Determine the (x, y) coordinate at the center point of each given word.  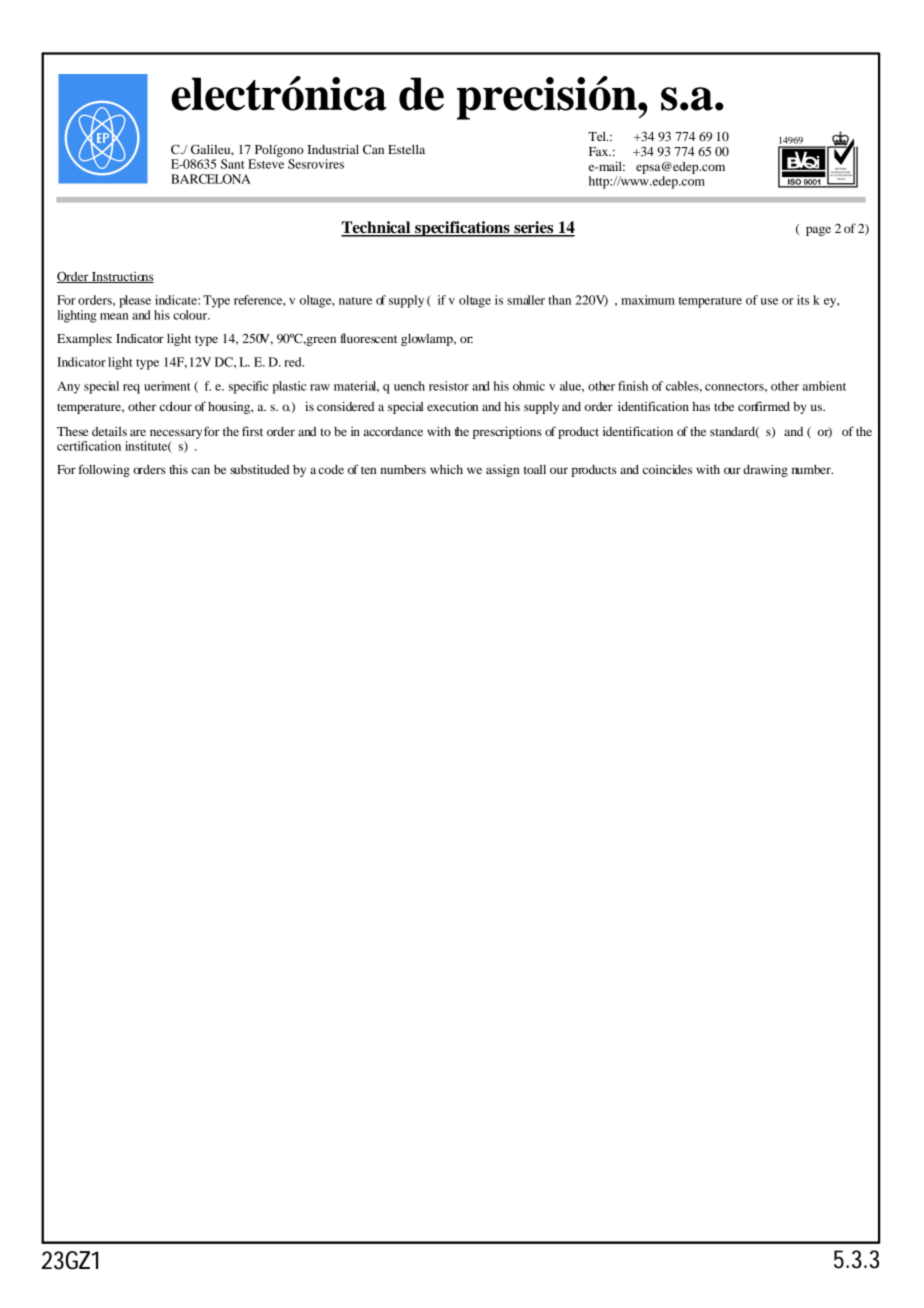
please (135, 301)
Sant (232, 164)
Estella (406, 149)
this (178, 469)
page (818, 231)
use (769, 301)
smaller (526, 300)
